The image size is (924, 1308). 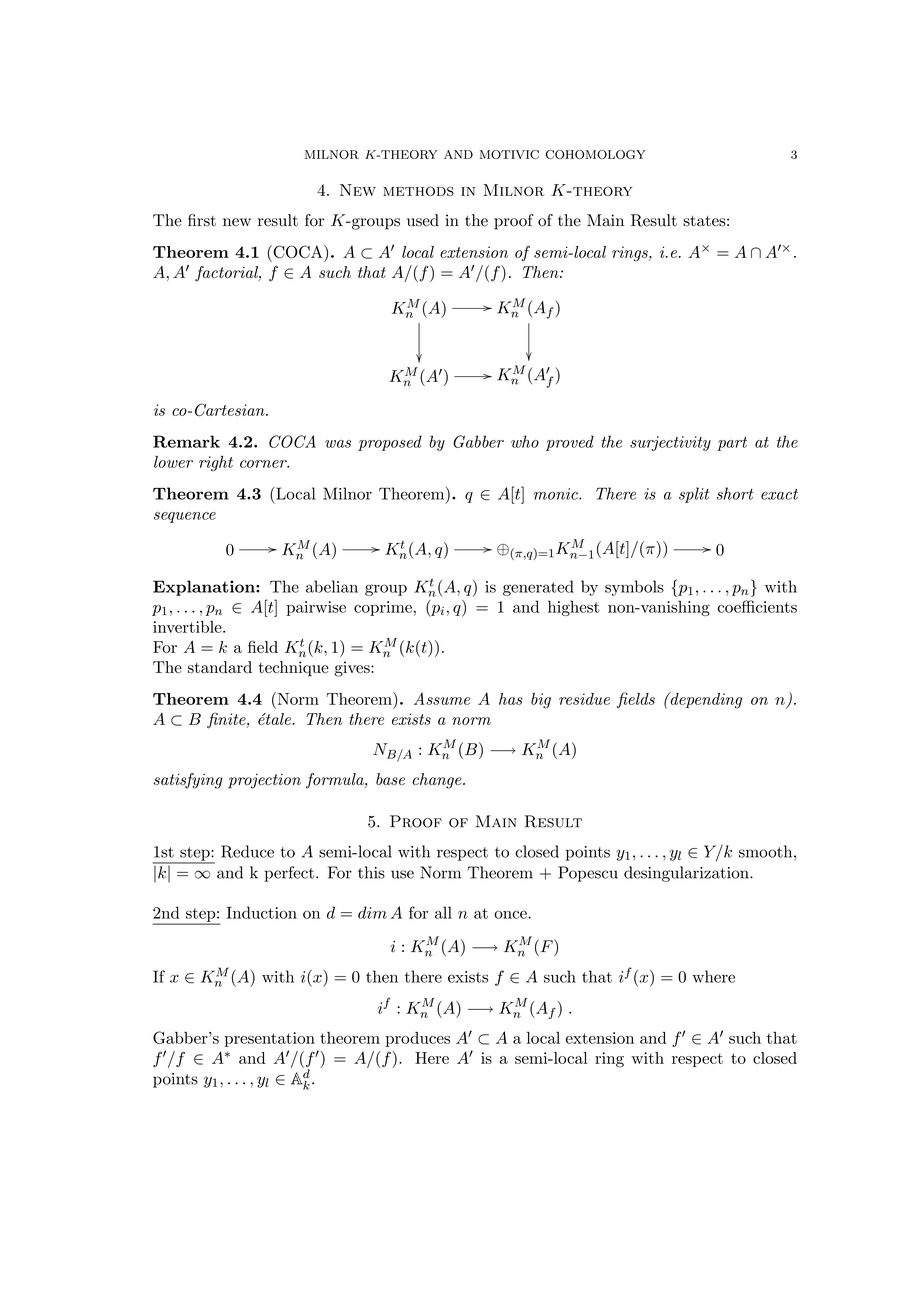 What do you see at coordinates (418, 191) in the screenshot?
I see `methods` at bounding box center [418, 191].
